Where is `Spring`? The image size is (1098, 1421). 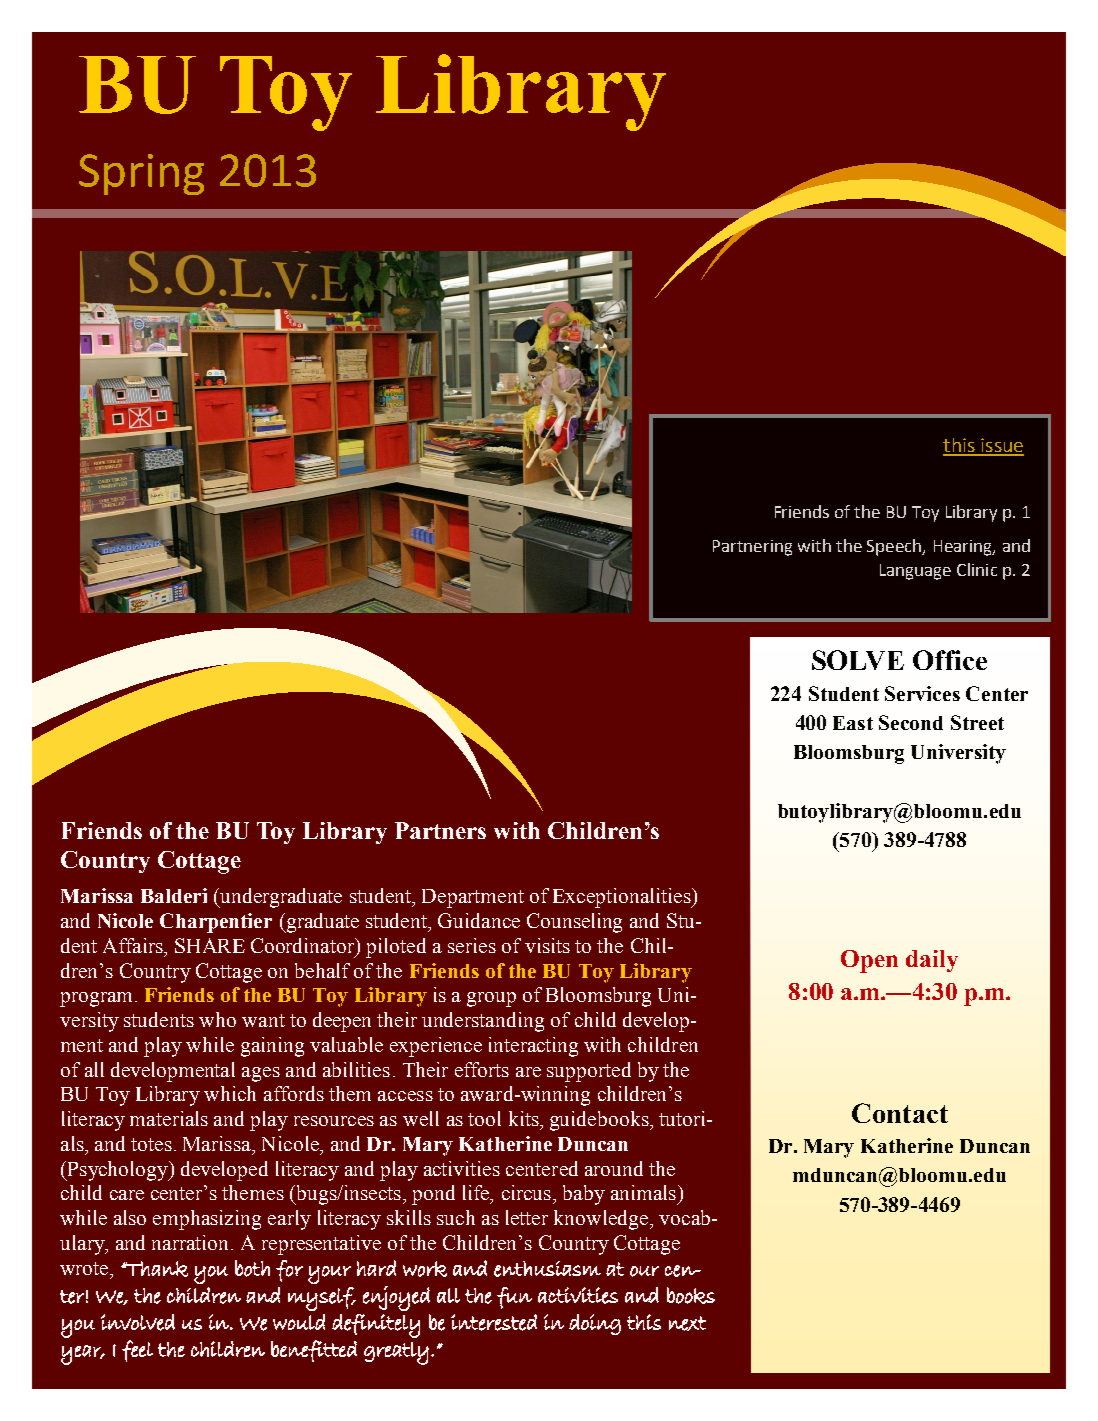 Spring is located at coordinates (141, 174).
